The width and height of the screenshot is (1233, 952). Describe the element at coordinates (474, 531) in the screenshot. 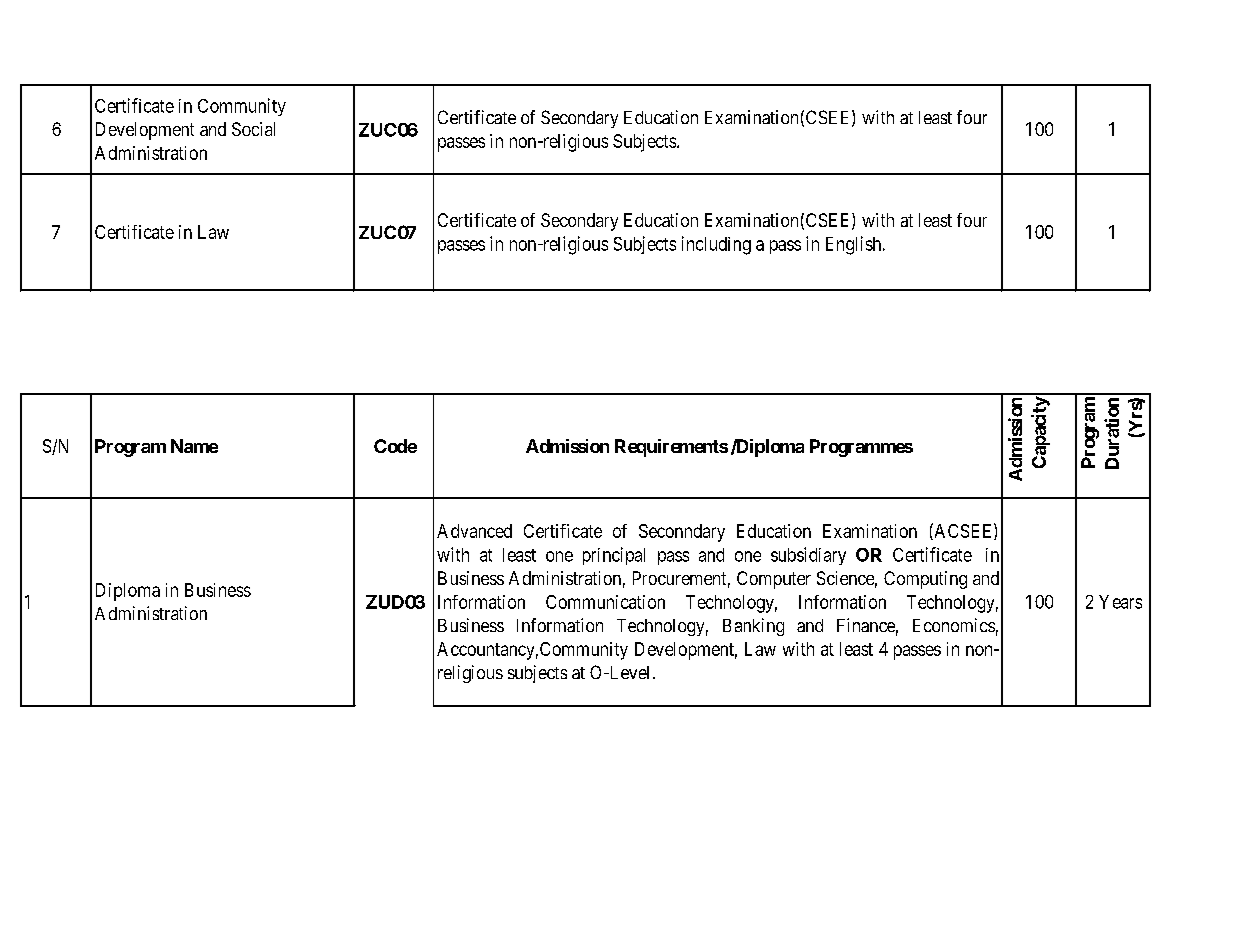

I see `Advanced` at that location.
